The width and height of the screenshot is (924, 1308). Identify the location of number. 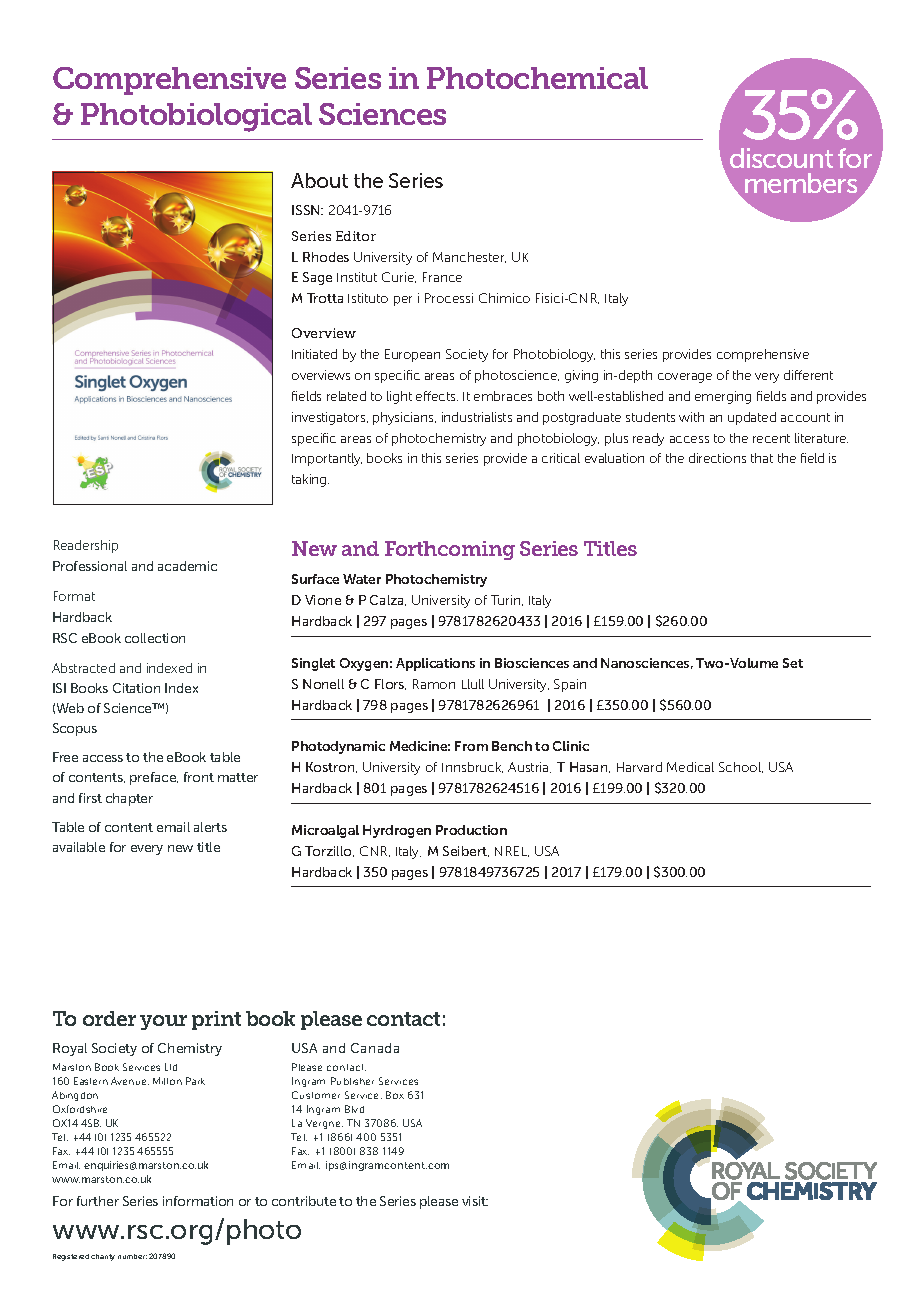
(132, 1256).
